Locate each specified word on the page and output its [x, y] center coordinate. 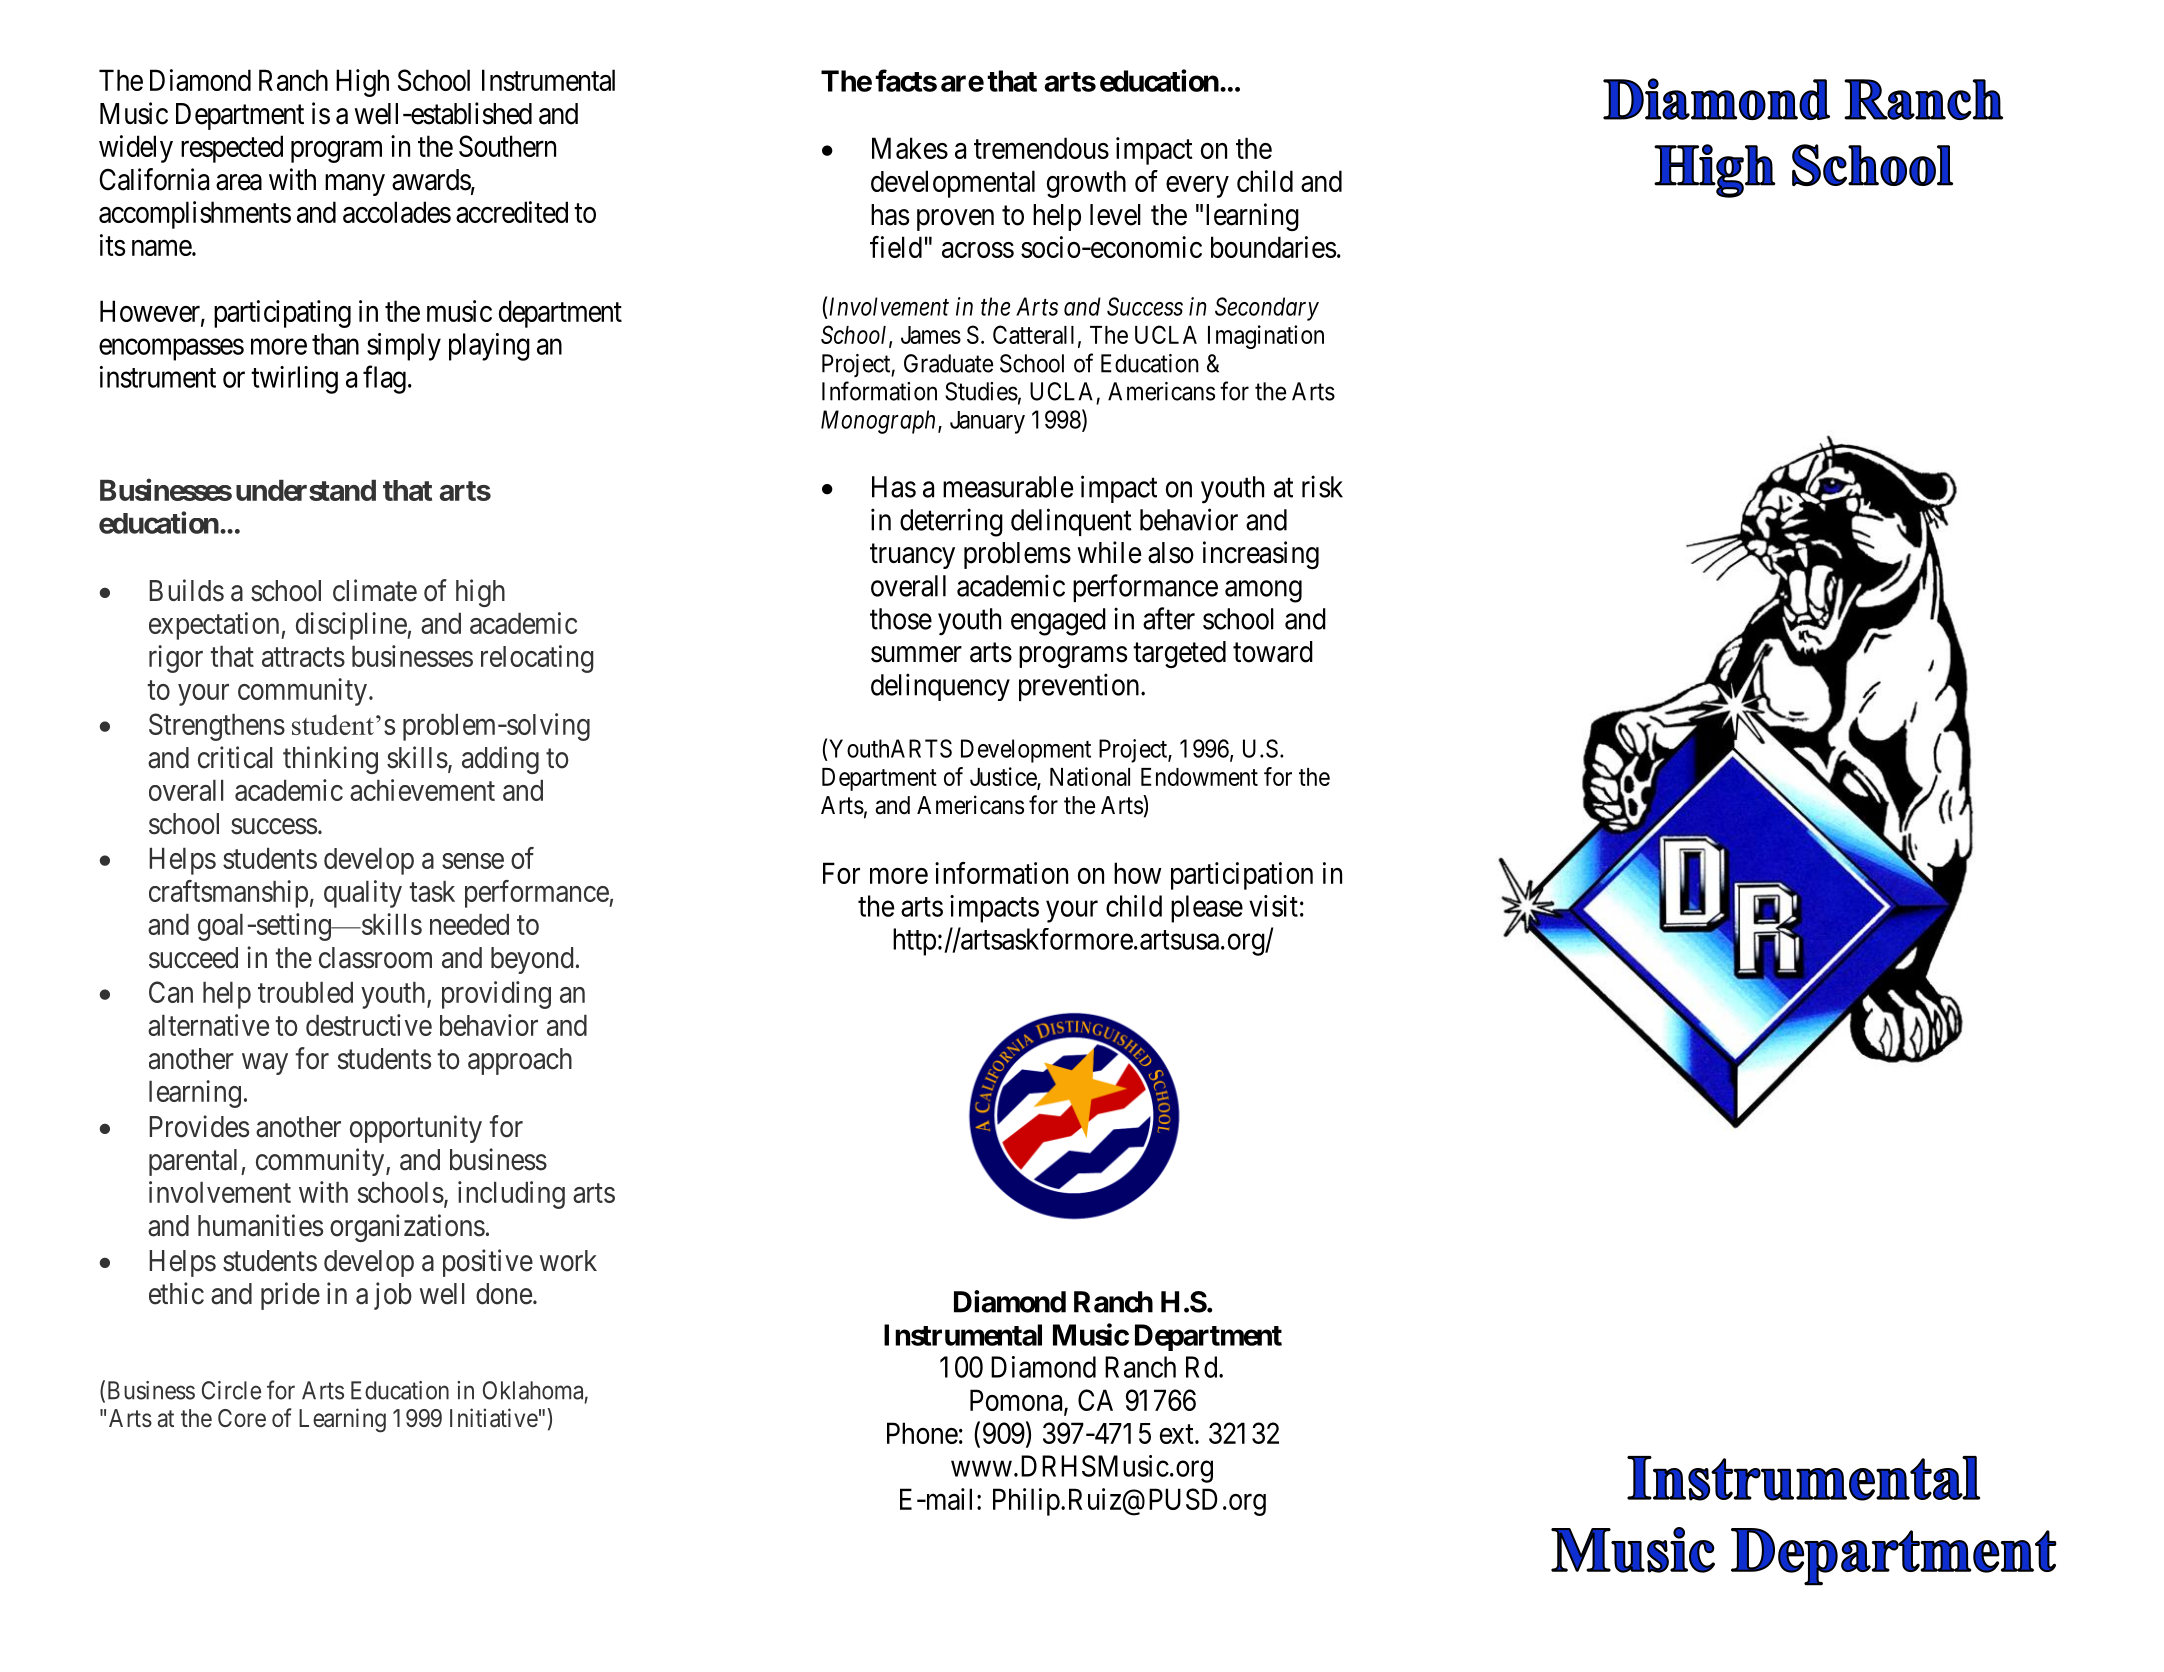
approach [520, 1061]
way [265, 1064]
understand [306, 490]
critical [235, 757]
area [239, 182]
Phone [922, 1433]
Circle [231, 1390]
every [1197, 187]
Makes [910, 148]
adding [500, 760]
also [1171, 553]
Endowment [1199, 777]
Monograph [880, 422]
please [1207, 909]
